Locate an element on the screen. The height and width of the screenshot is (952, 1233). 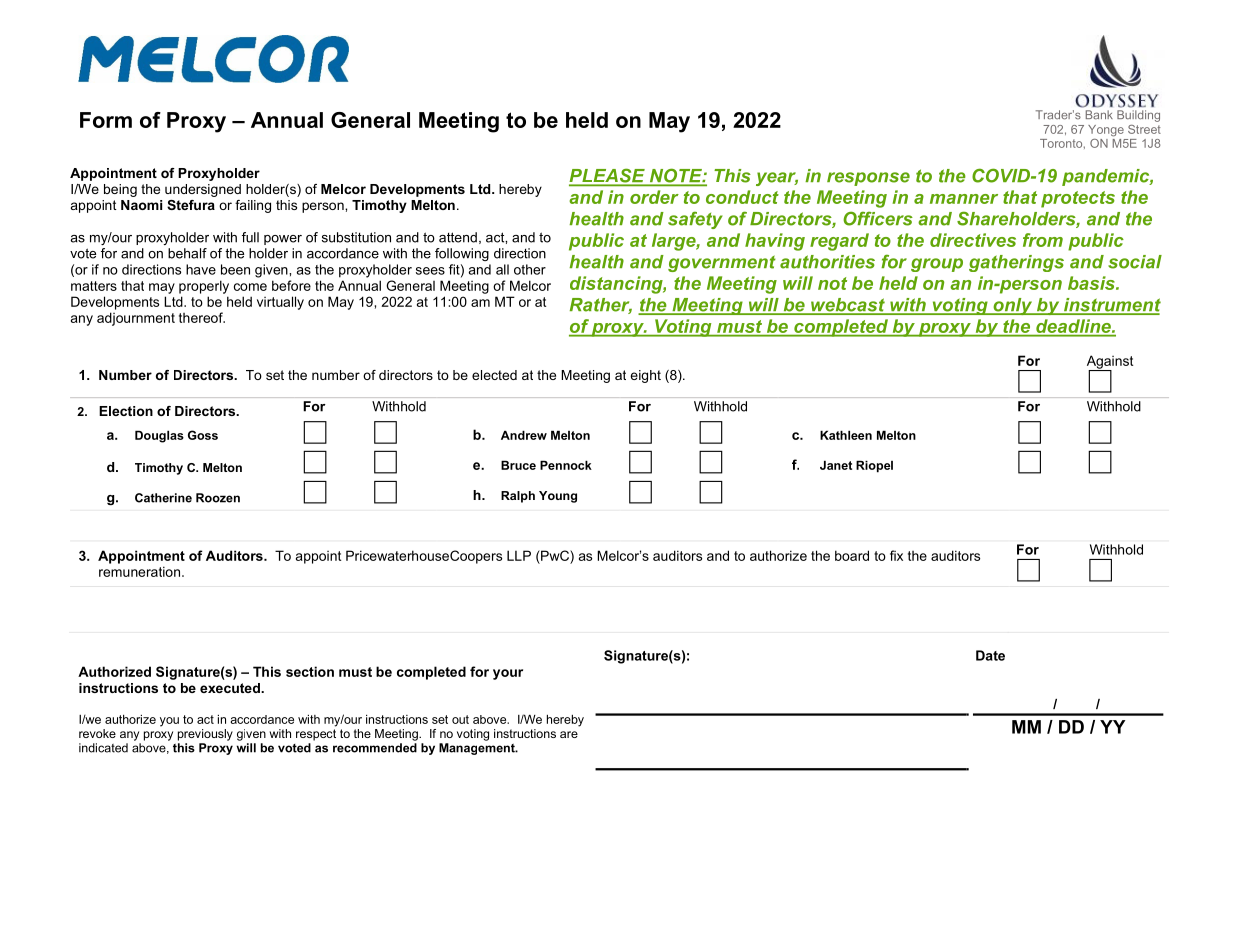
thereof is located at coordinates (202, 317).
